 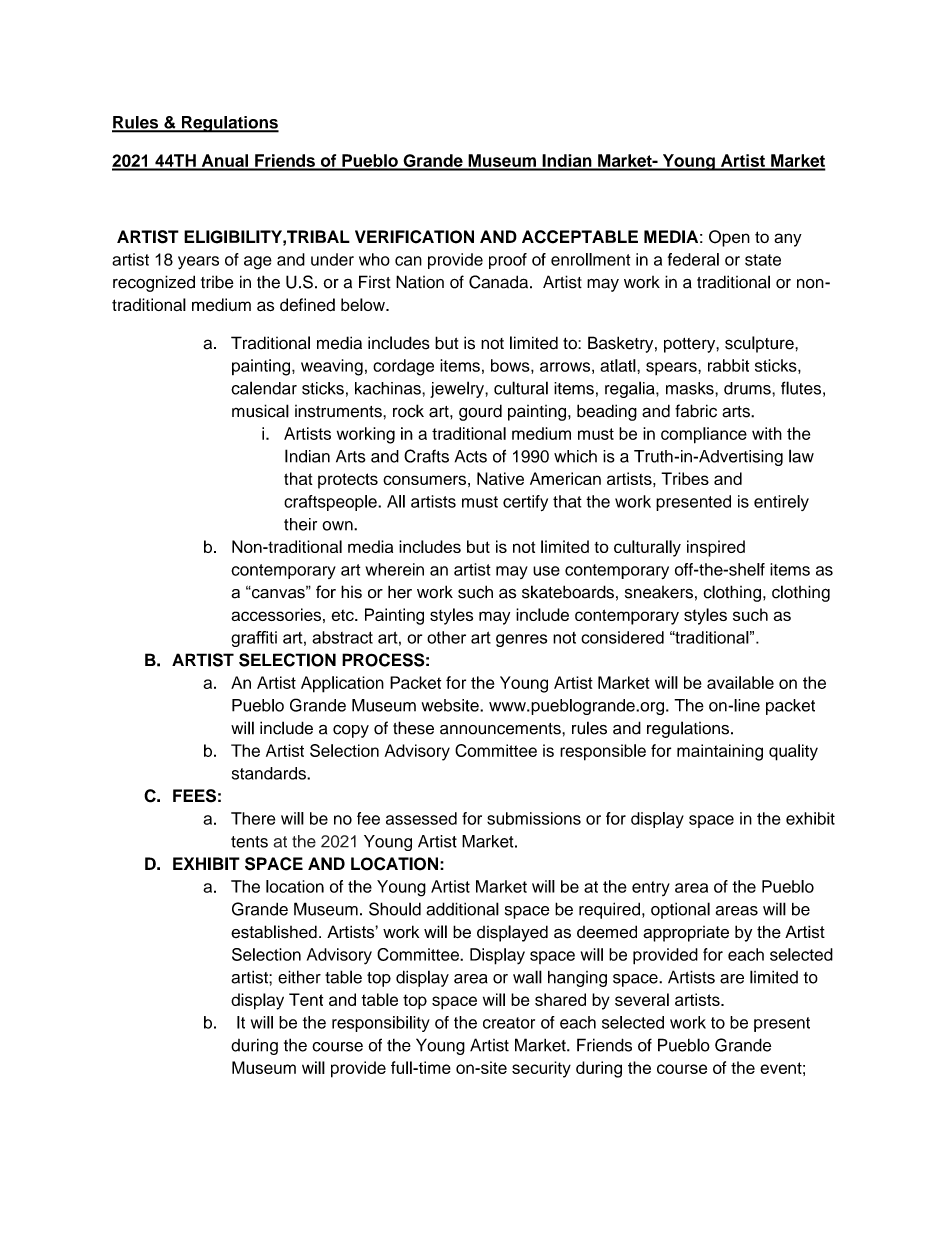 What do you see at coordinates (260, 411) in the screenshot?
I see `musical` at bounding box center [260, 411].
